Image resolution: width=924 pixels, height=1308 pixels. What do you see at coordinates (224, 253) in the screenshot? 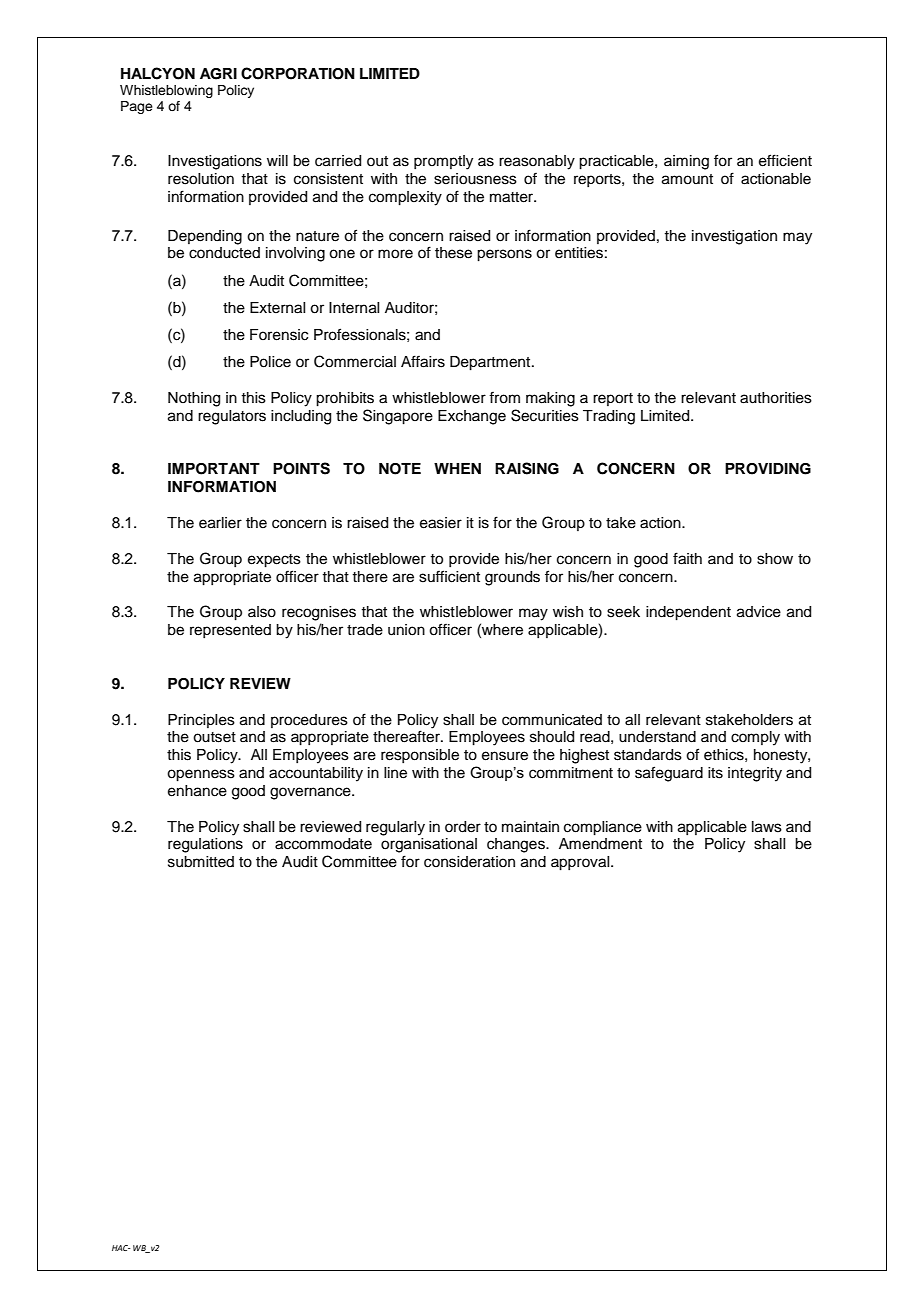
I see `conducted` at bounding box center [224, 253].
